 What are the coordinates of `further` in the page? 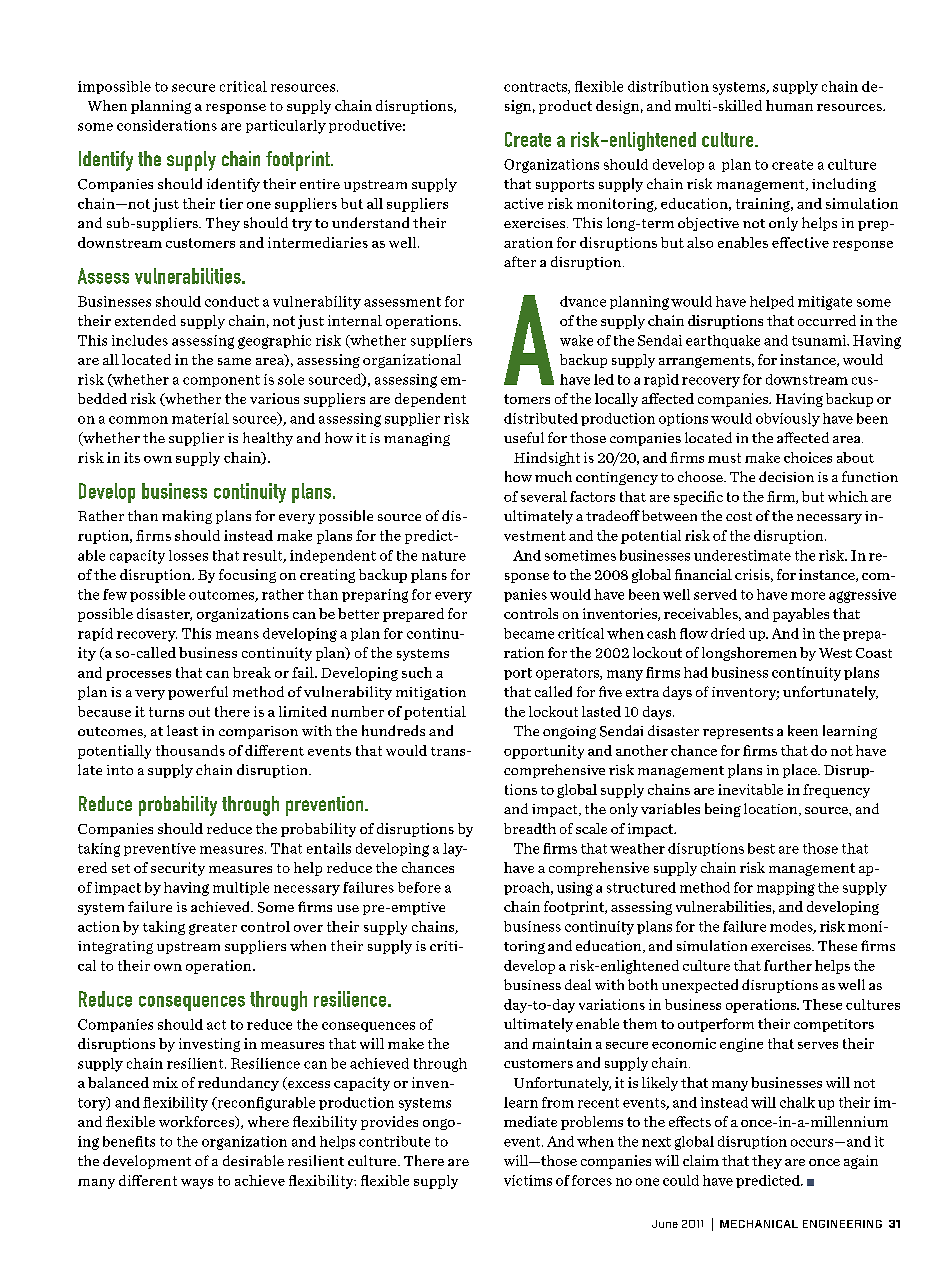 It's located at (788, 965).
